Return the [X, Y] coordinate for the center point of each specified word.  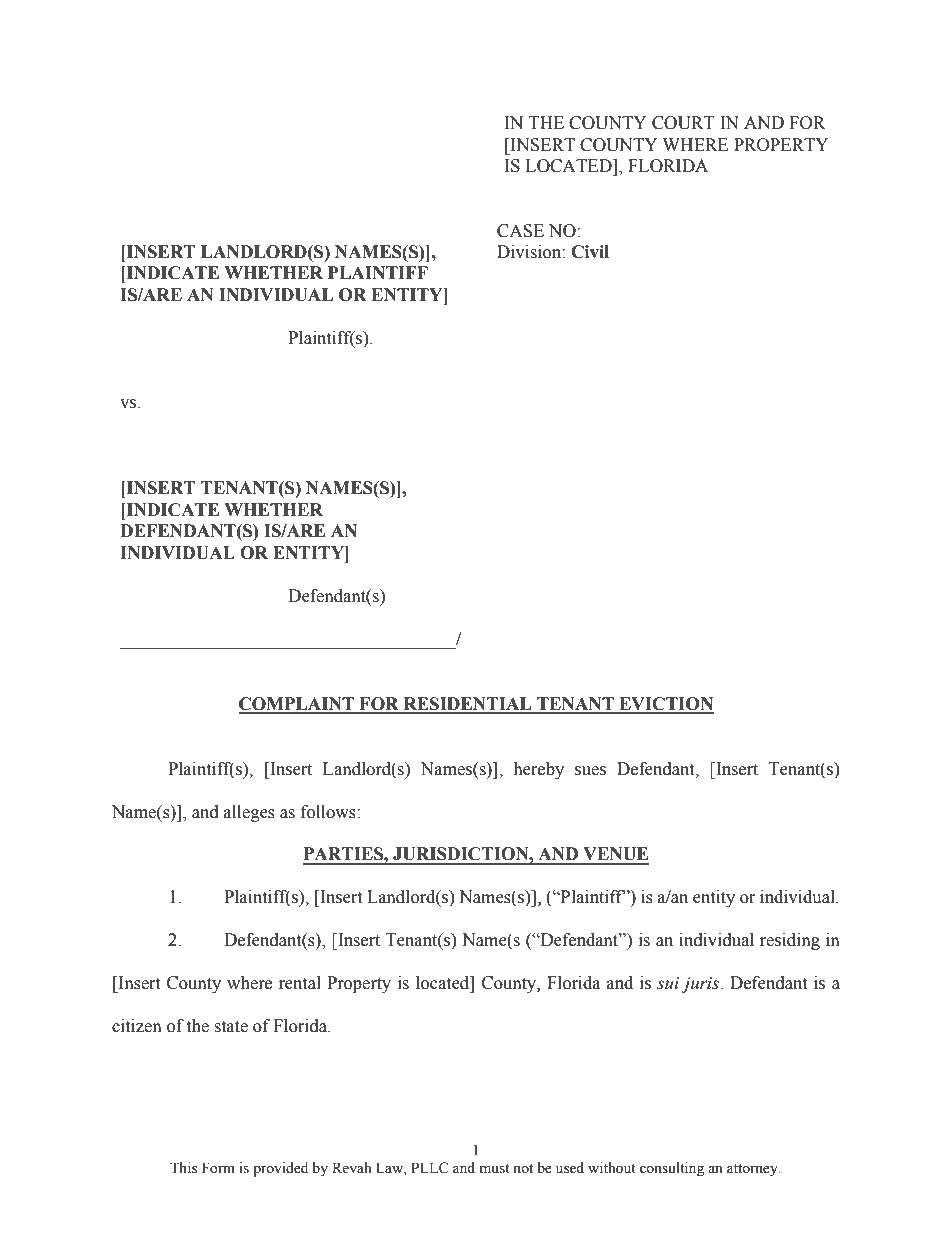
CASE [520, 231]
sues [590, 771]
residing [790, 941]
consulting [672, 1169]
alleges [249, 813]
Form [218, 1168]
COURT [683, 123]
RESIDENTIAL [467, 705]
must [495, 1169]
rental [300, 983]
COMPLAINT [297, 705]
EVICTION [665, 705]
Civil [590, 252]
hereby [538, 770]
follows [329, 812]
